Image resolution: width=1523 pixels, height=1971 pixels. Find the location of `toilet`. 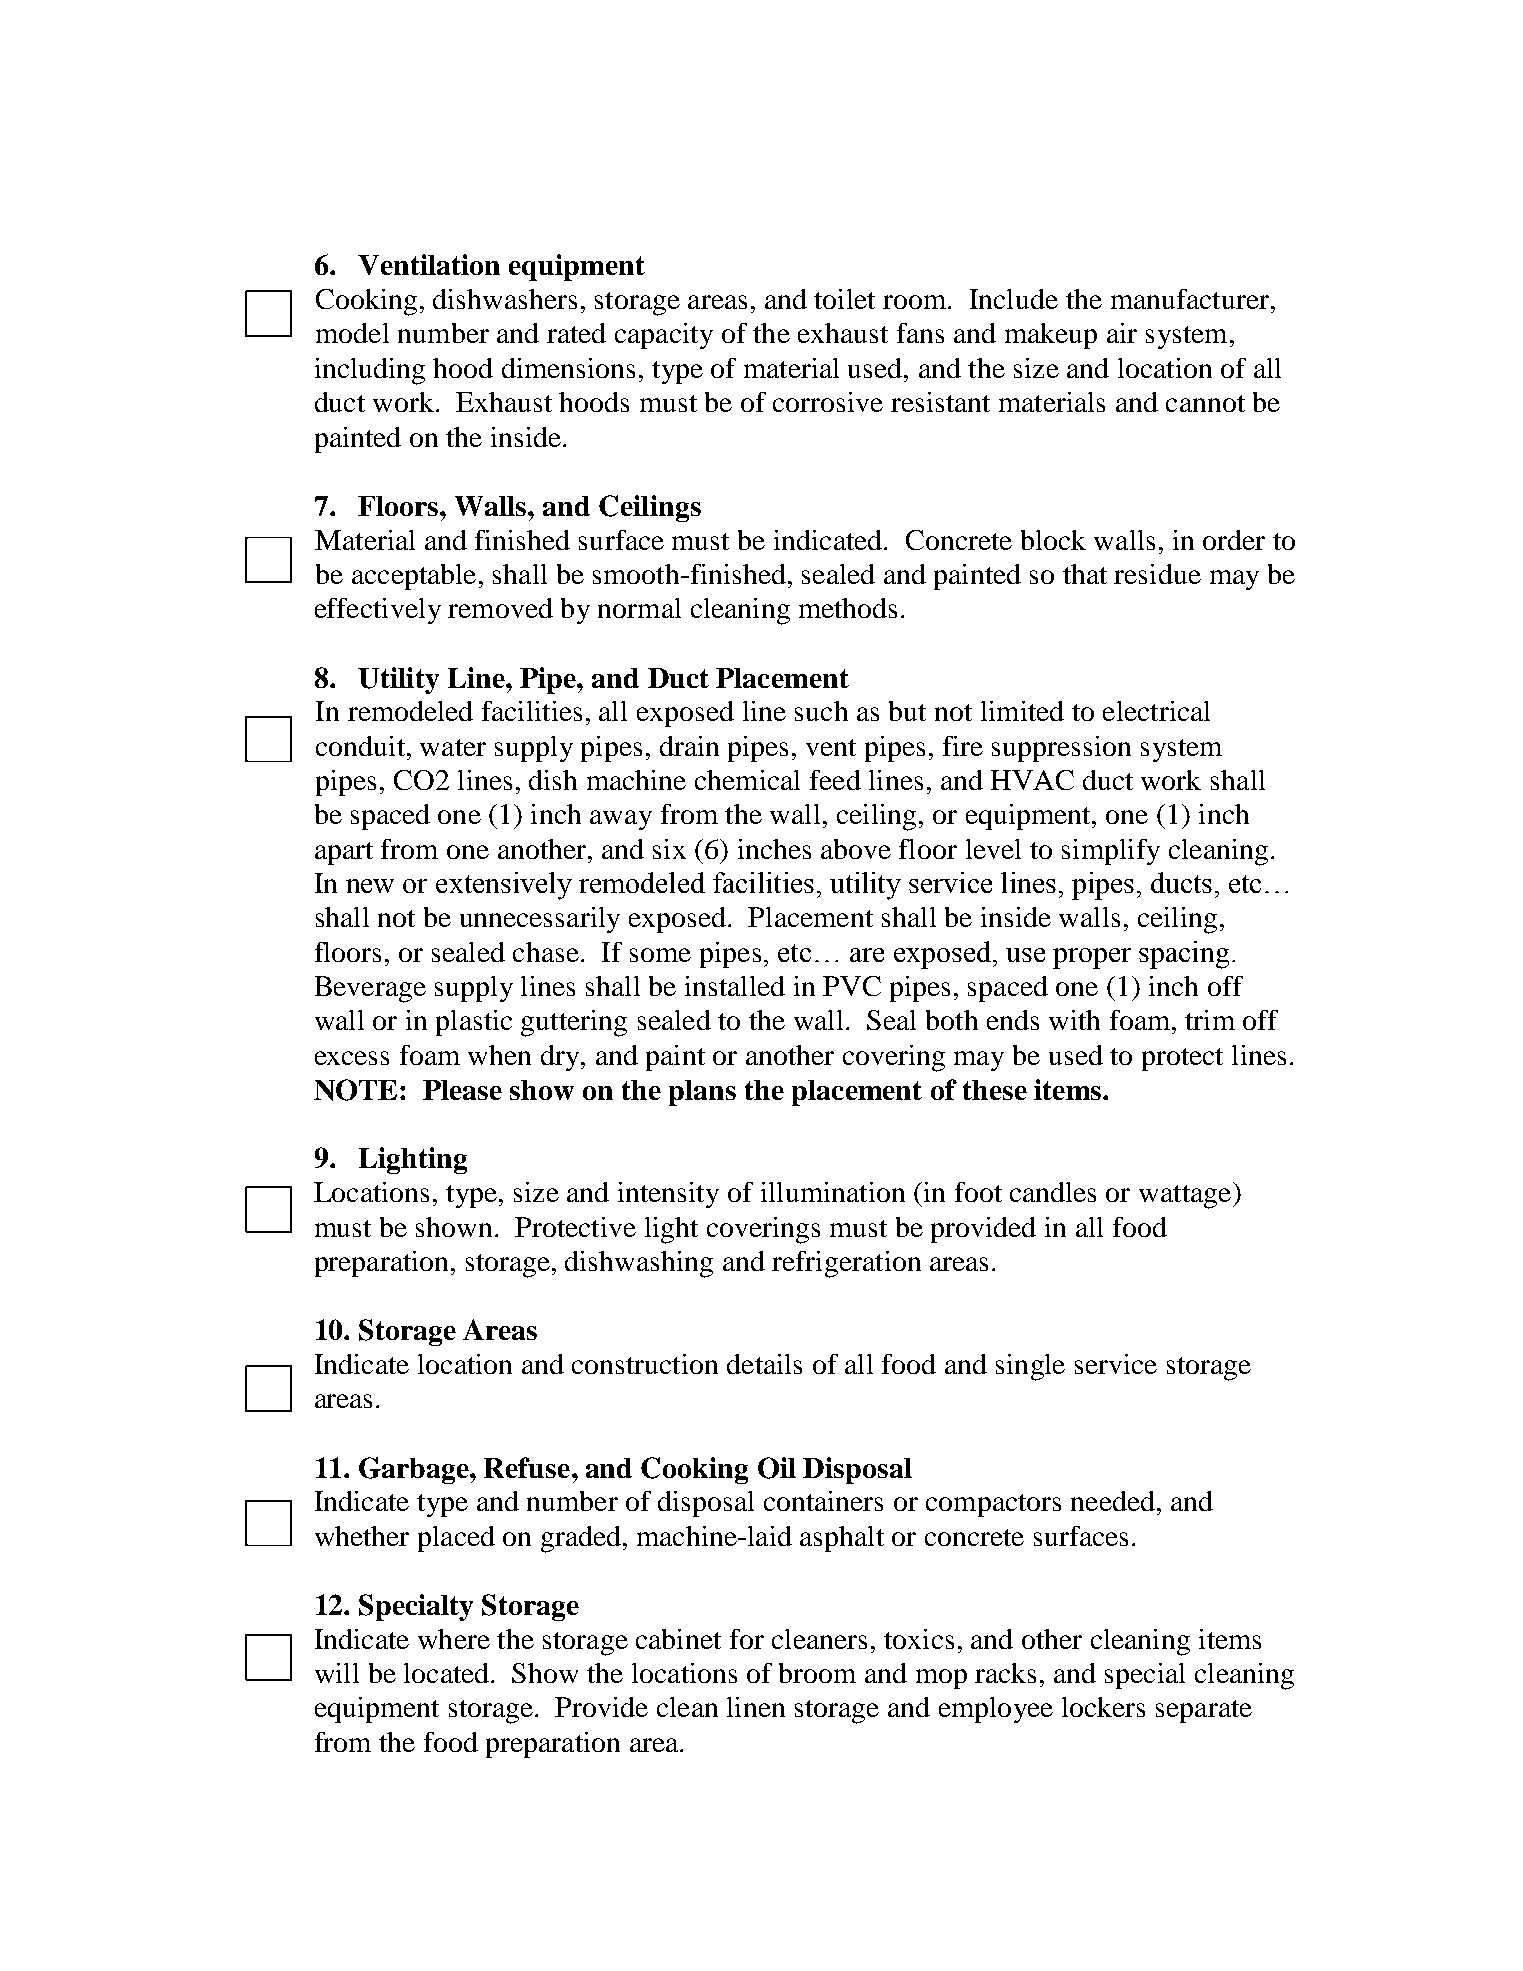

toilet is located at coordinates (844, 299).
